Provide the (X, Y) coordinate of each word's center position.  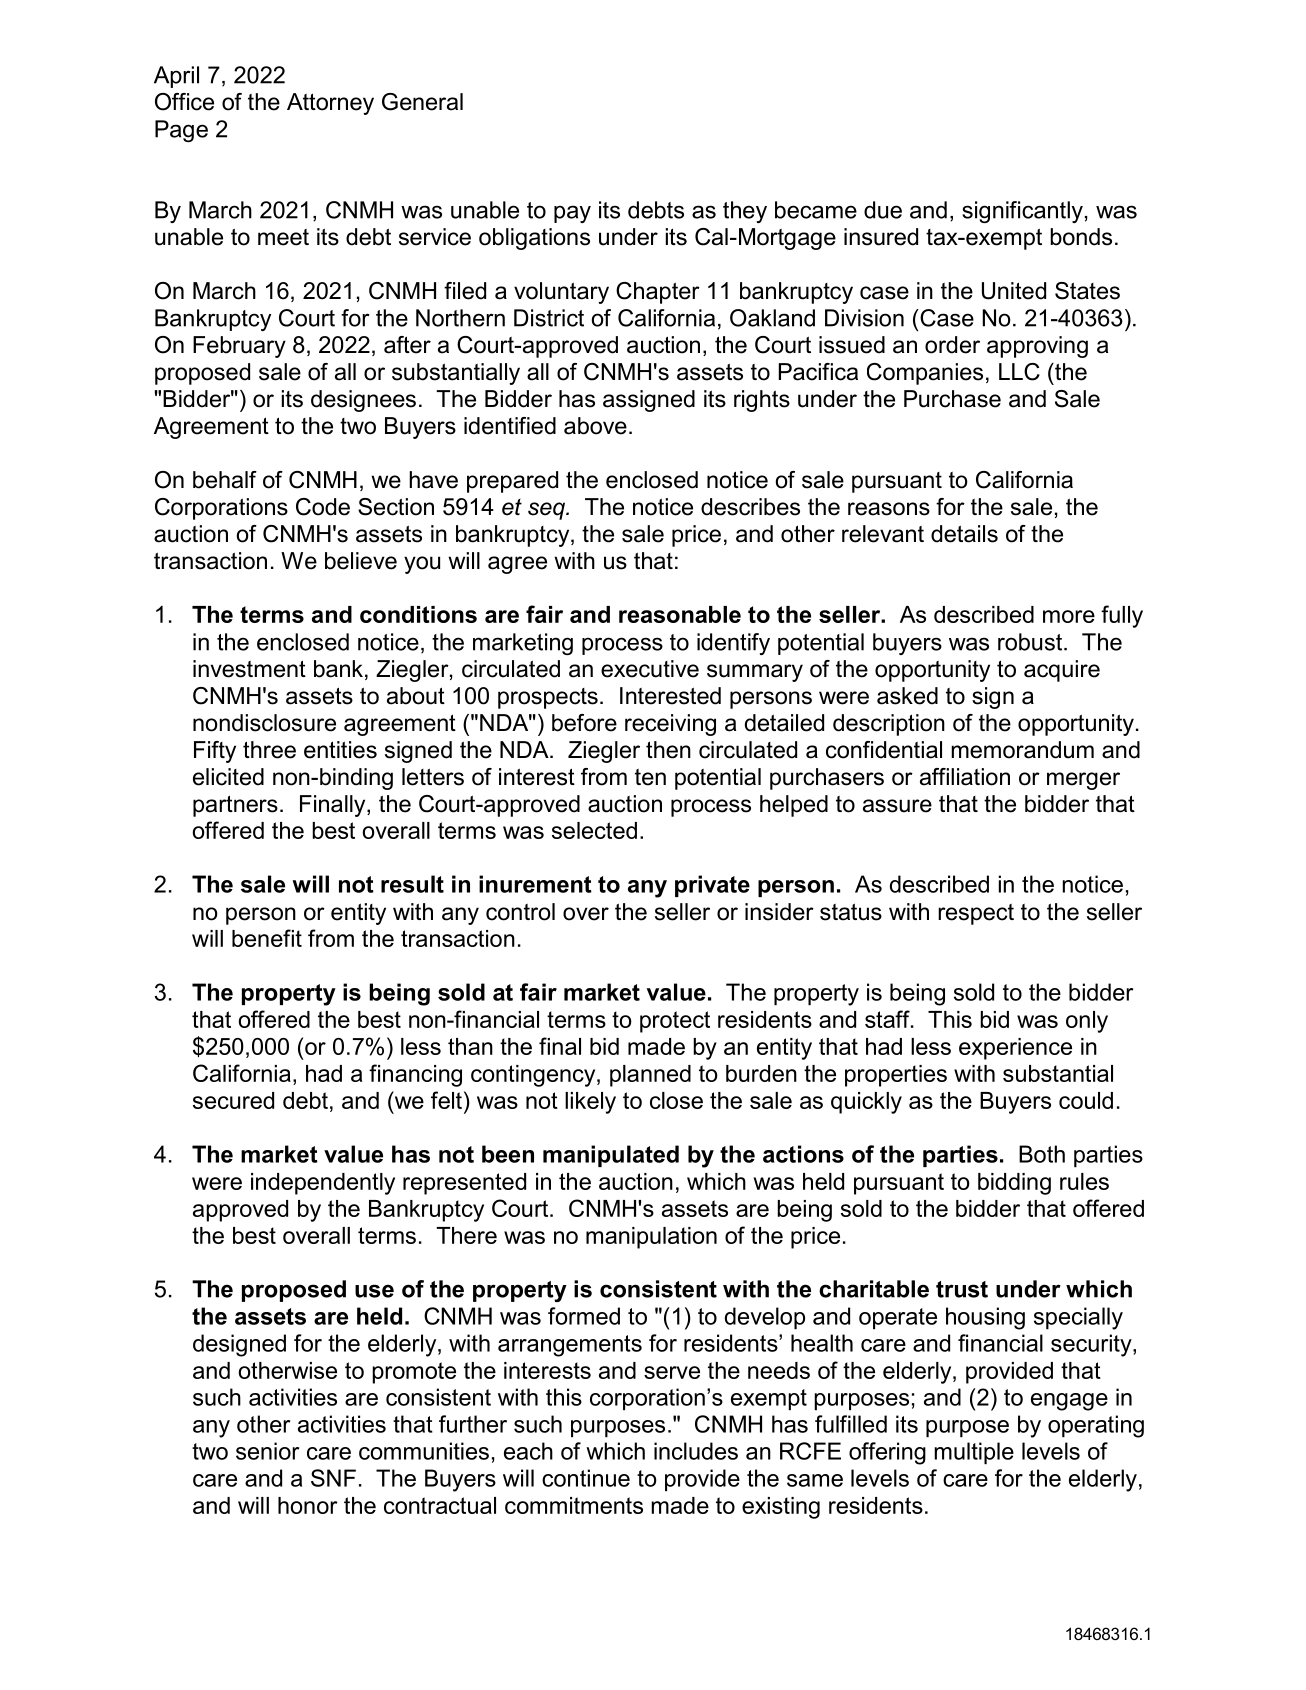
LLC (1019, 372)
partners (235, 806)
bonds (1081, 237)
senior (267, 1451)
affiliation (965, 777)
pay (572, 214)
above (595, 426)
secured (233, 1100)
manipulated (611, 1156)
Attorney (330, 104)
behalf (225, 480)
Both (1042, 1154)
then (668, 750)
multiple (974, 1453)
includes (696, 1451)
